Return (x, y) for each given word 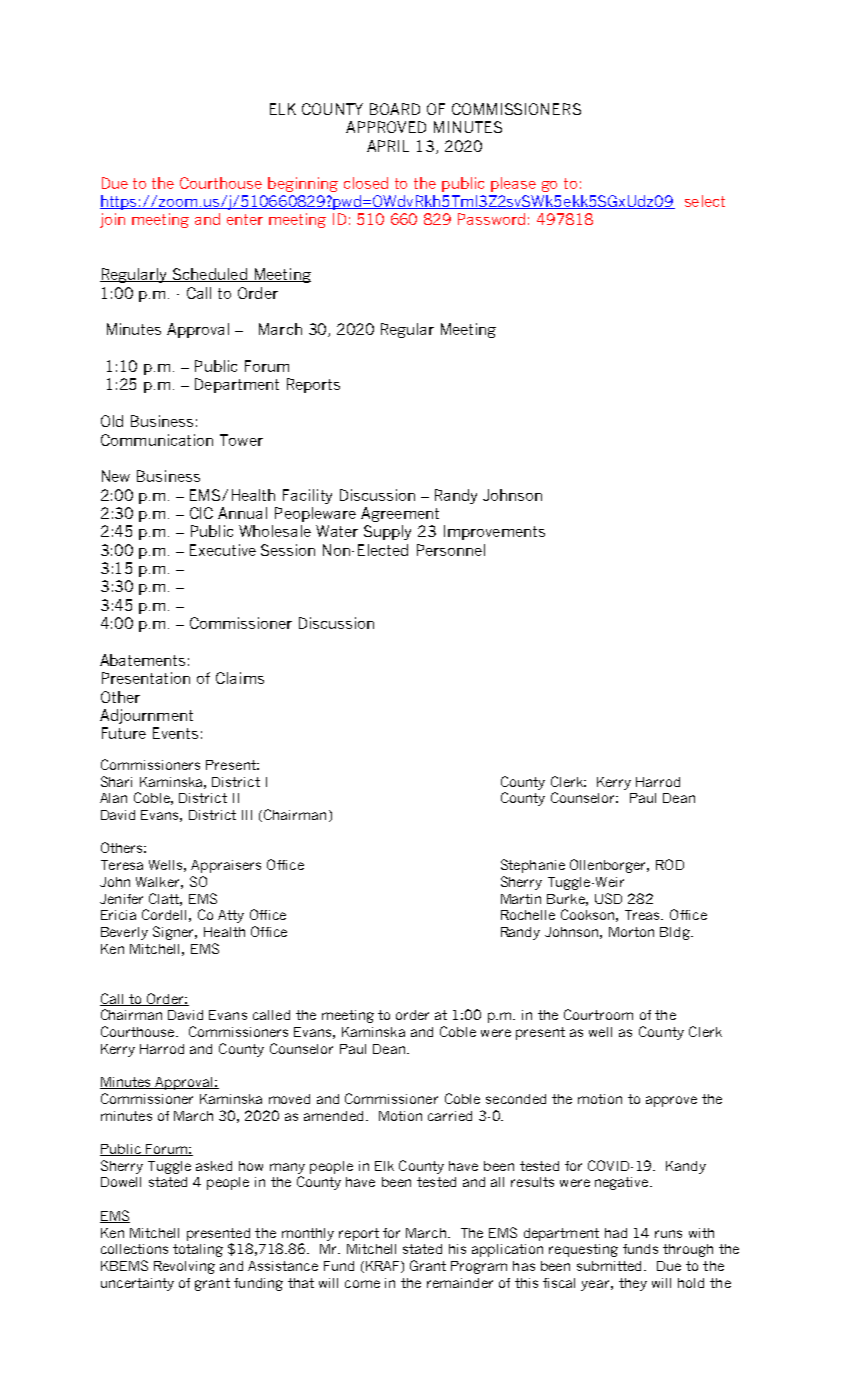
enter (245, 219)
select (705, 201)
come (362, 1284)
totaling (198, 1250)
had (616, 1233)
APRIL (388, 146)
